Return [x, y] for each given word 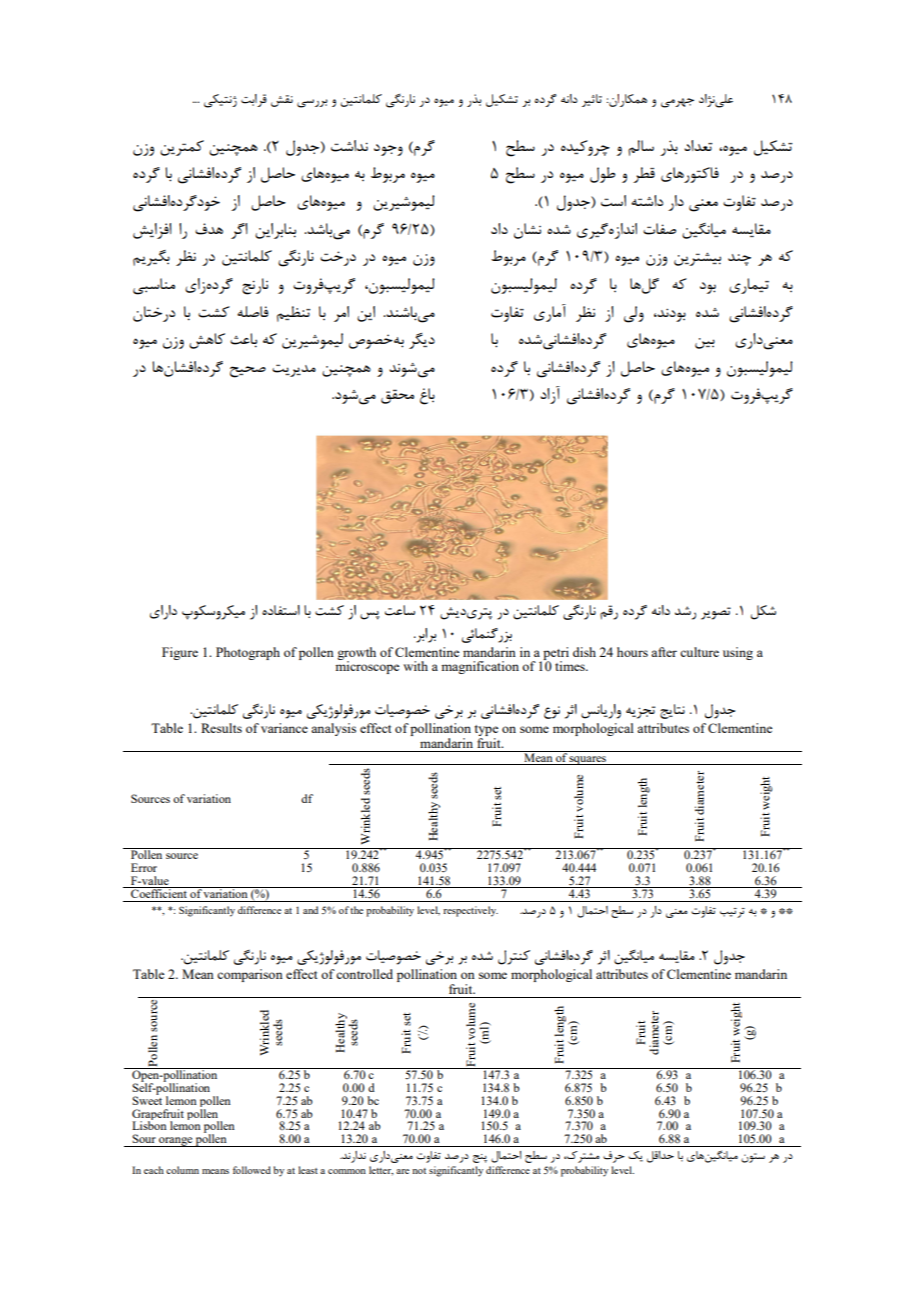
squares [588, 760]
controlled [364, 974]
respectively [470, 911]
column [182, 1170]
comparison [250, 975]
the [356, 910]
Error [144, 867]
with [415, 666]
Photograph [248, 653]
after [664, 652]
